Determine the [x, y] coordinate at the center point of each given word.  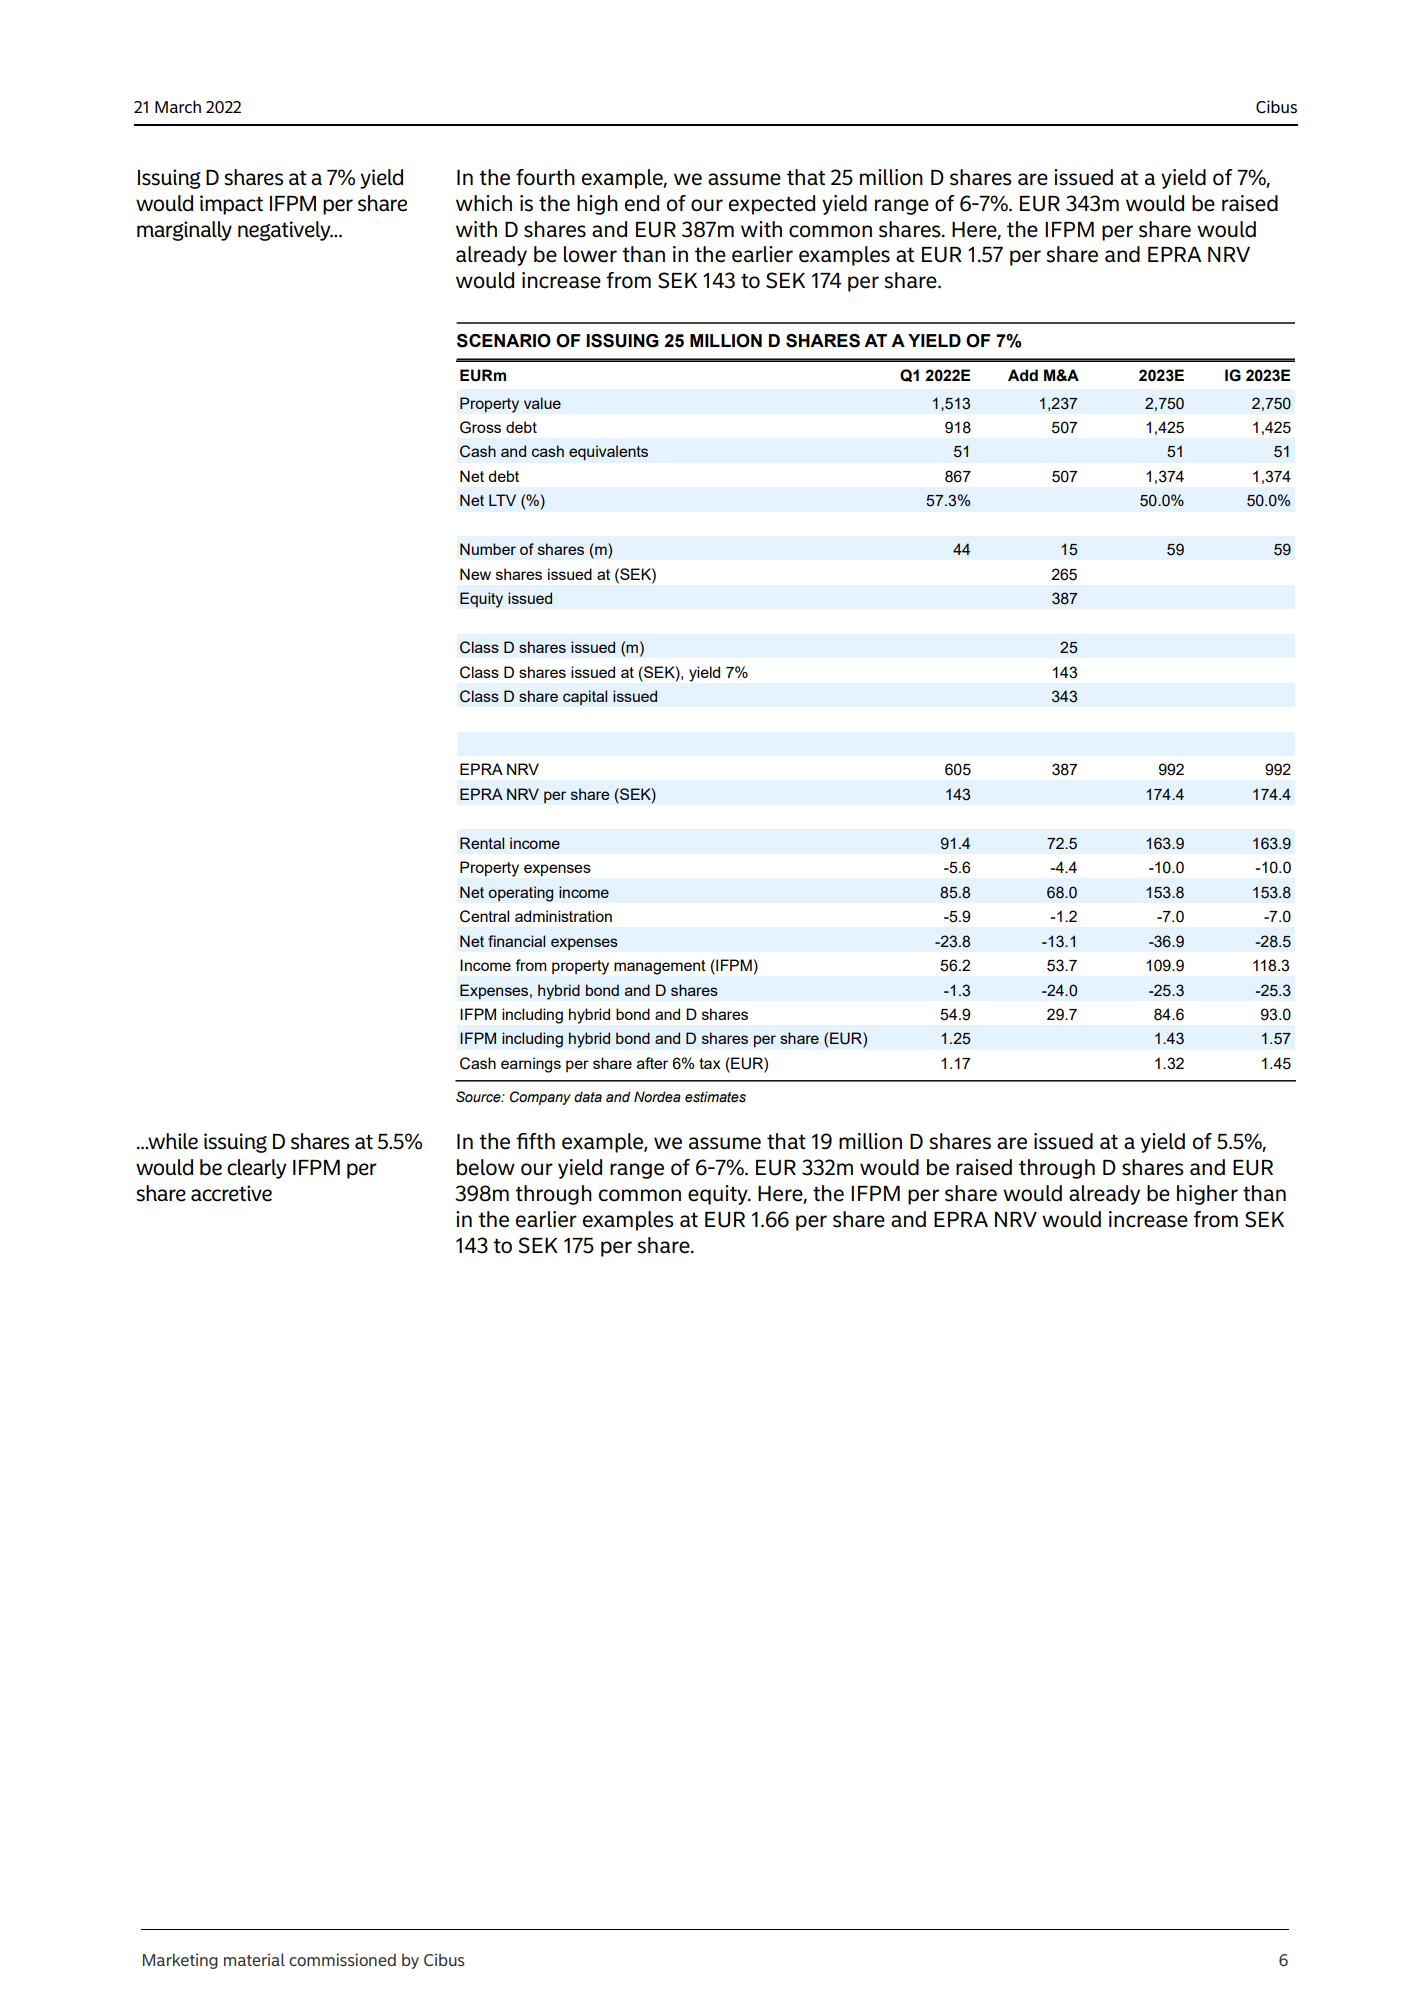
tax [710, 1063]
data [588, 1096]
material [254, 1959]
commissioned [342, 1959]
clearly [256, 1169]
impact [231, 205]
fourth [545, 177]
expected [772, 205]
